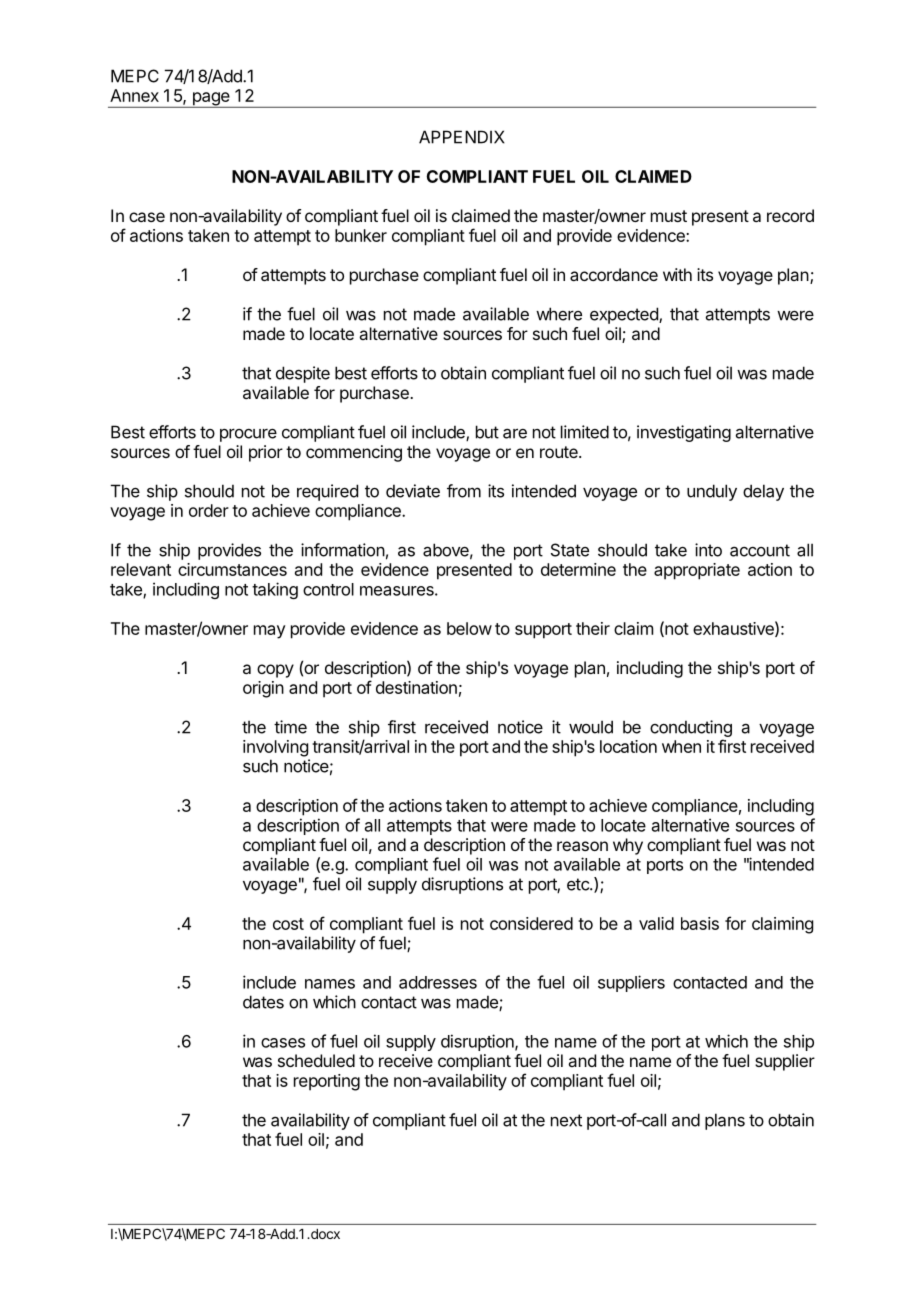 This image has height=1308, width=924. I want to click on when, so click(681, 746).
